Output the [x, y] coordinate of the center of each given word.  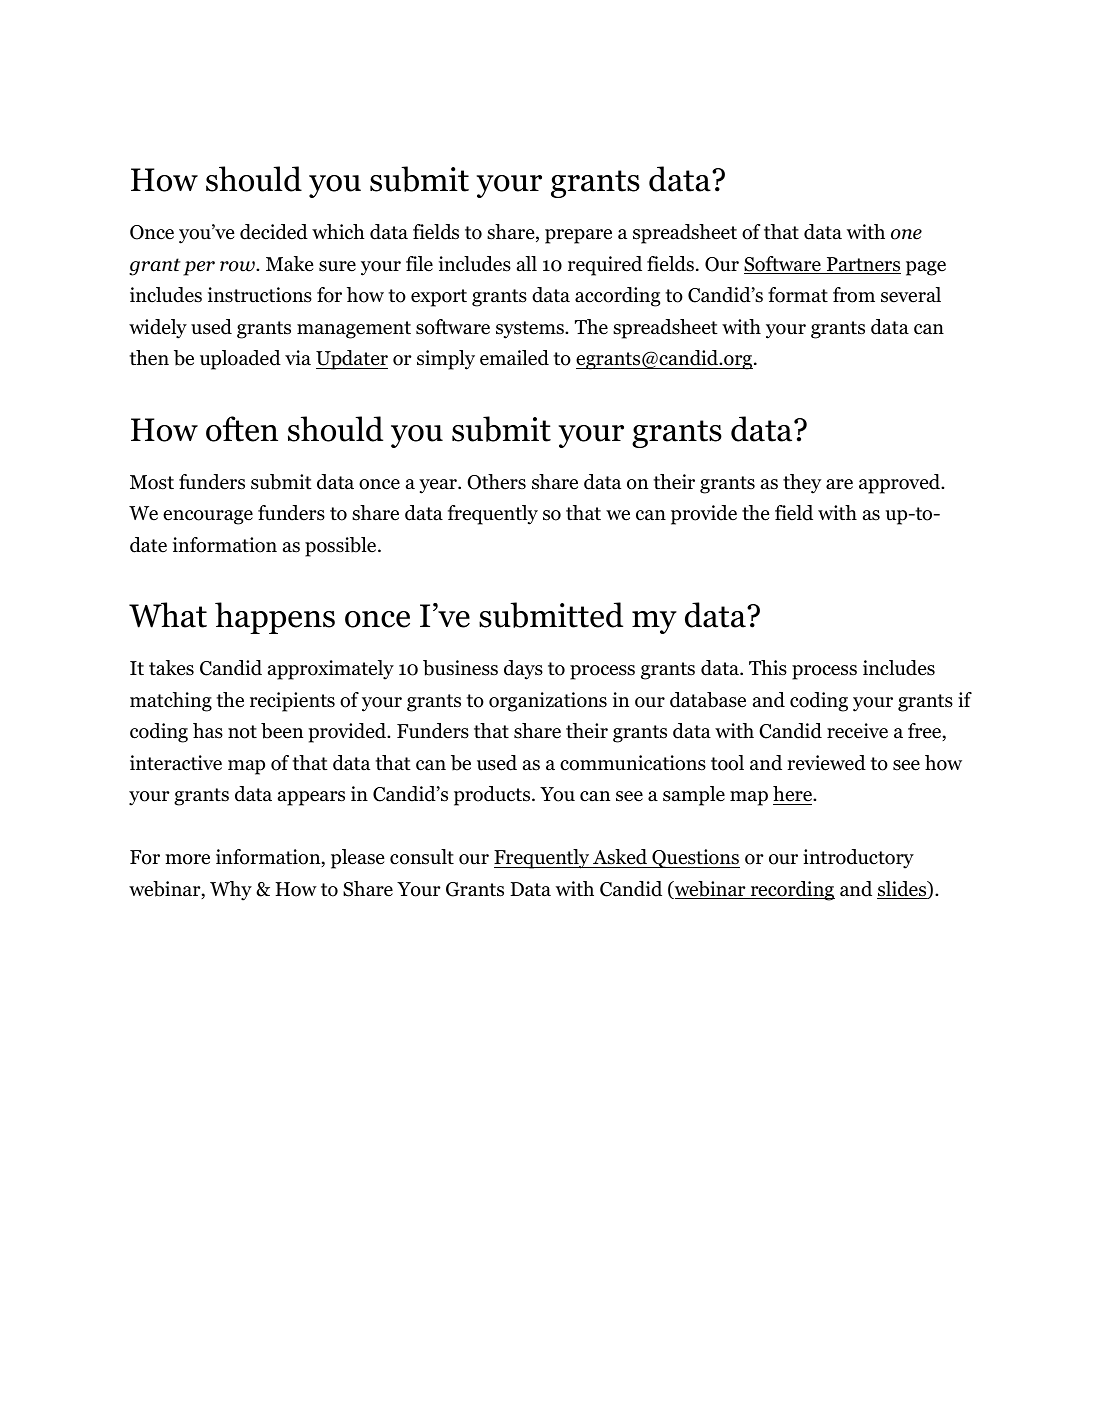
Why [231, 891]
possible [342, 547]
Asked [620, 858]
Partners [862, 265]
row [238, 266]
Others [497, 482]
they [802, 484]
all [527, 264]
